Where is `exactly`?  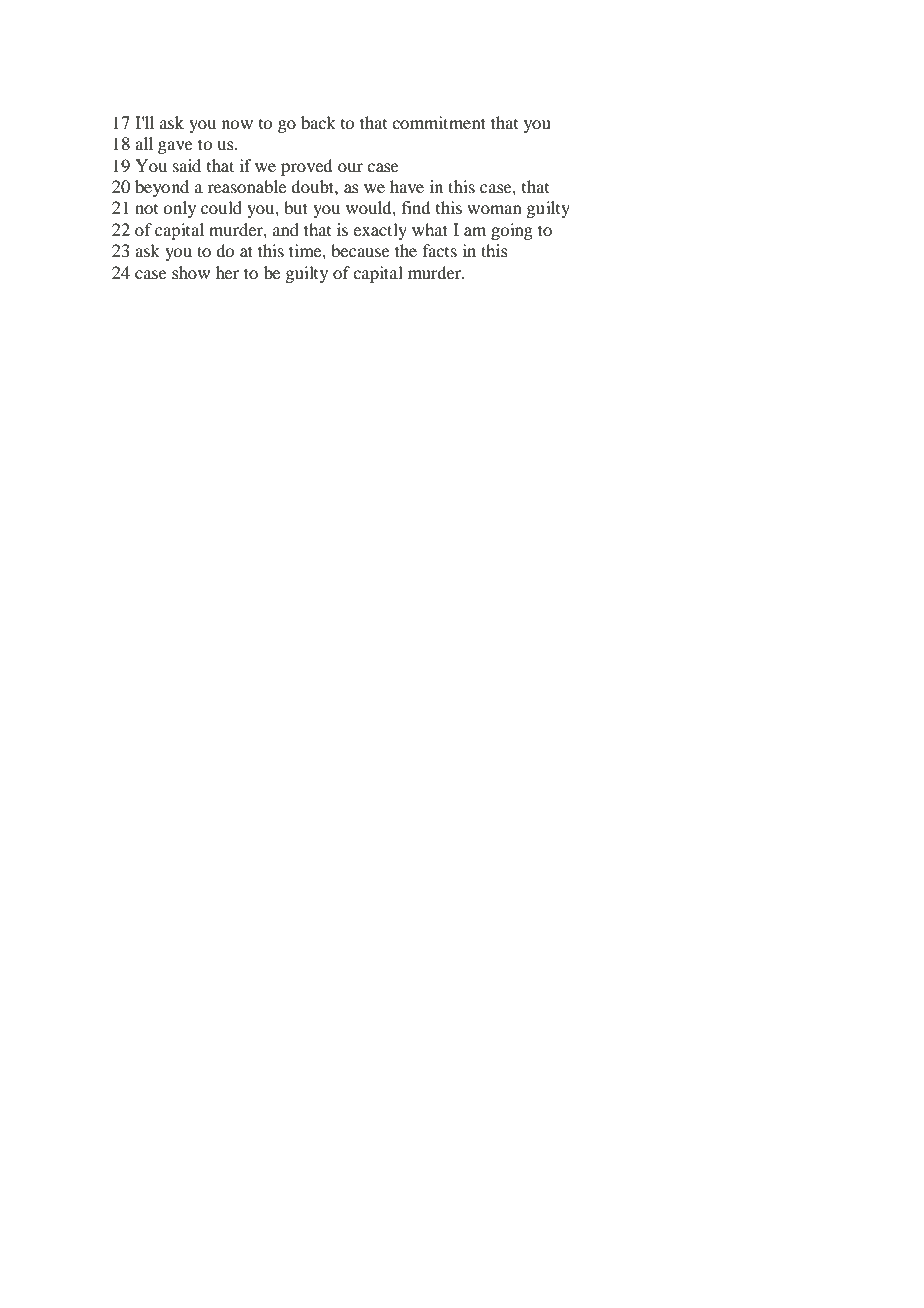
exactly is located at coordinates (380, 231).
